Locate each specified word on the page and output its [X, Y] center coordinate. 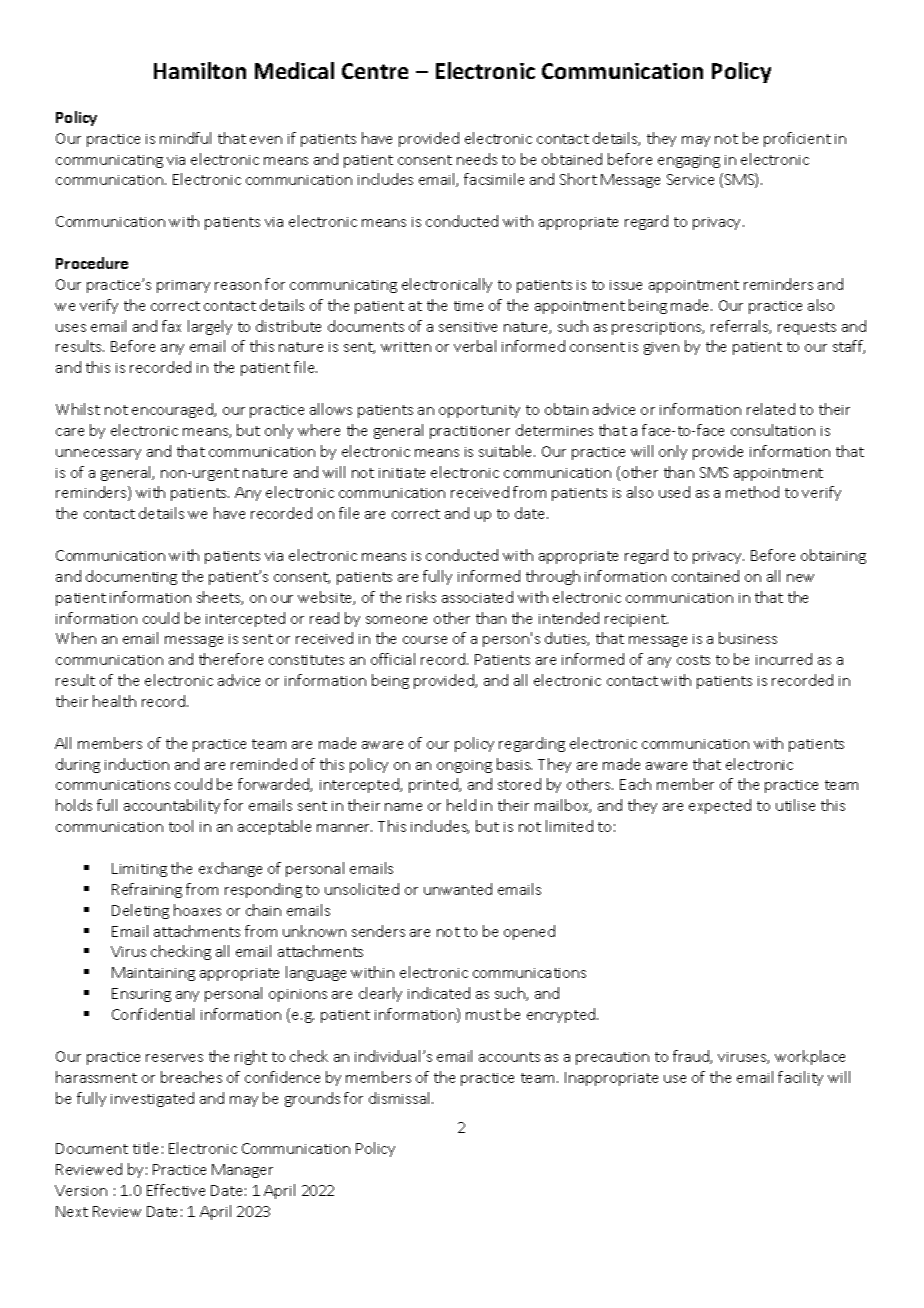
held [461, 805]
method [752, 492]
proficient [797, 139]
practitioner [470, 432]
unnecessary [98, 454]
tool [181, 826]
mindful [185, 138]
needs [477, 159]
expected [720, 806]
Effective [176, 1190]
